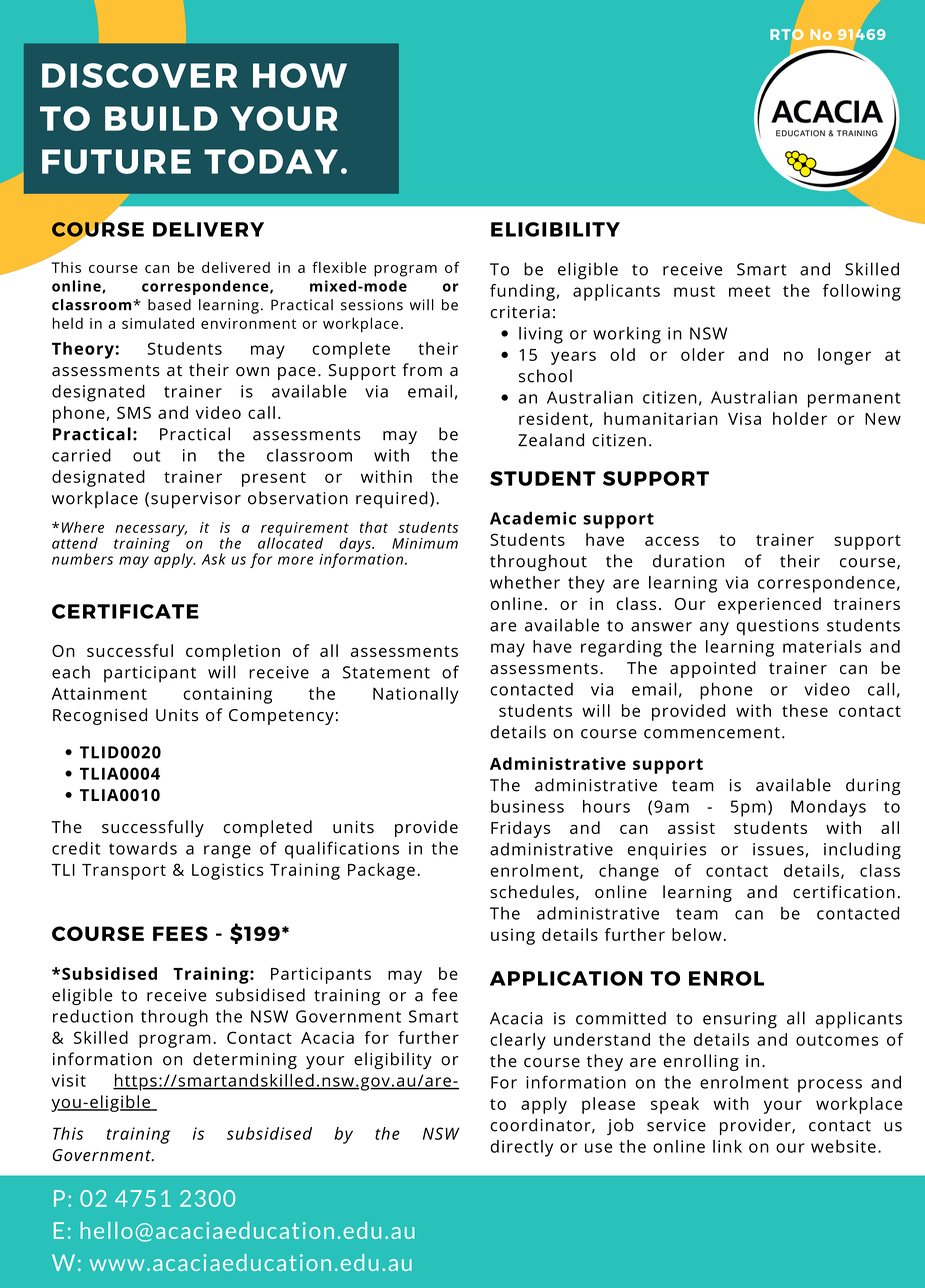  What do you see at coordinates (300, 75) in the page?
I see `HOW` at bounding box center [300, 75].
